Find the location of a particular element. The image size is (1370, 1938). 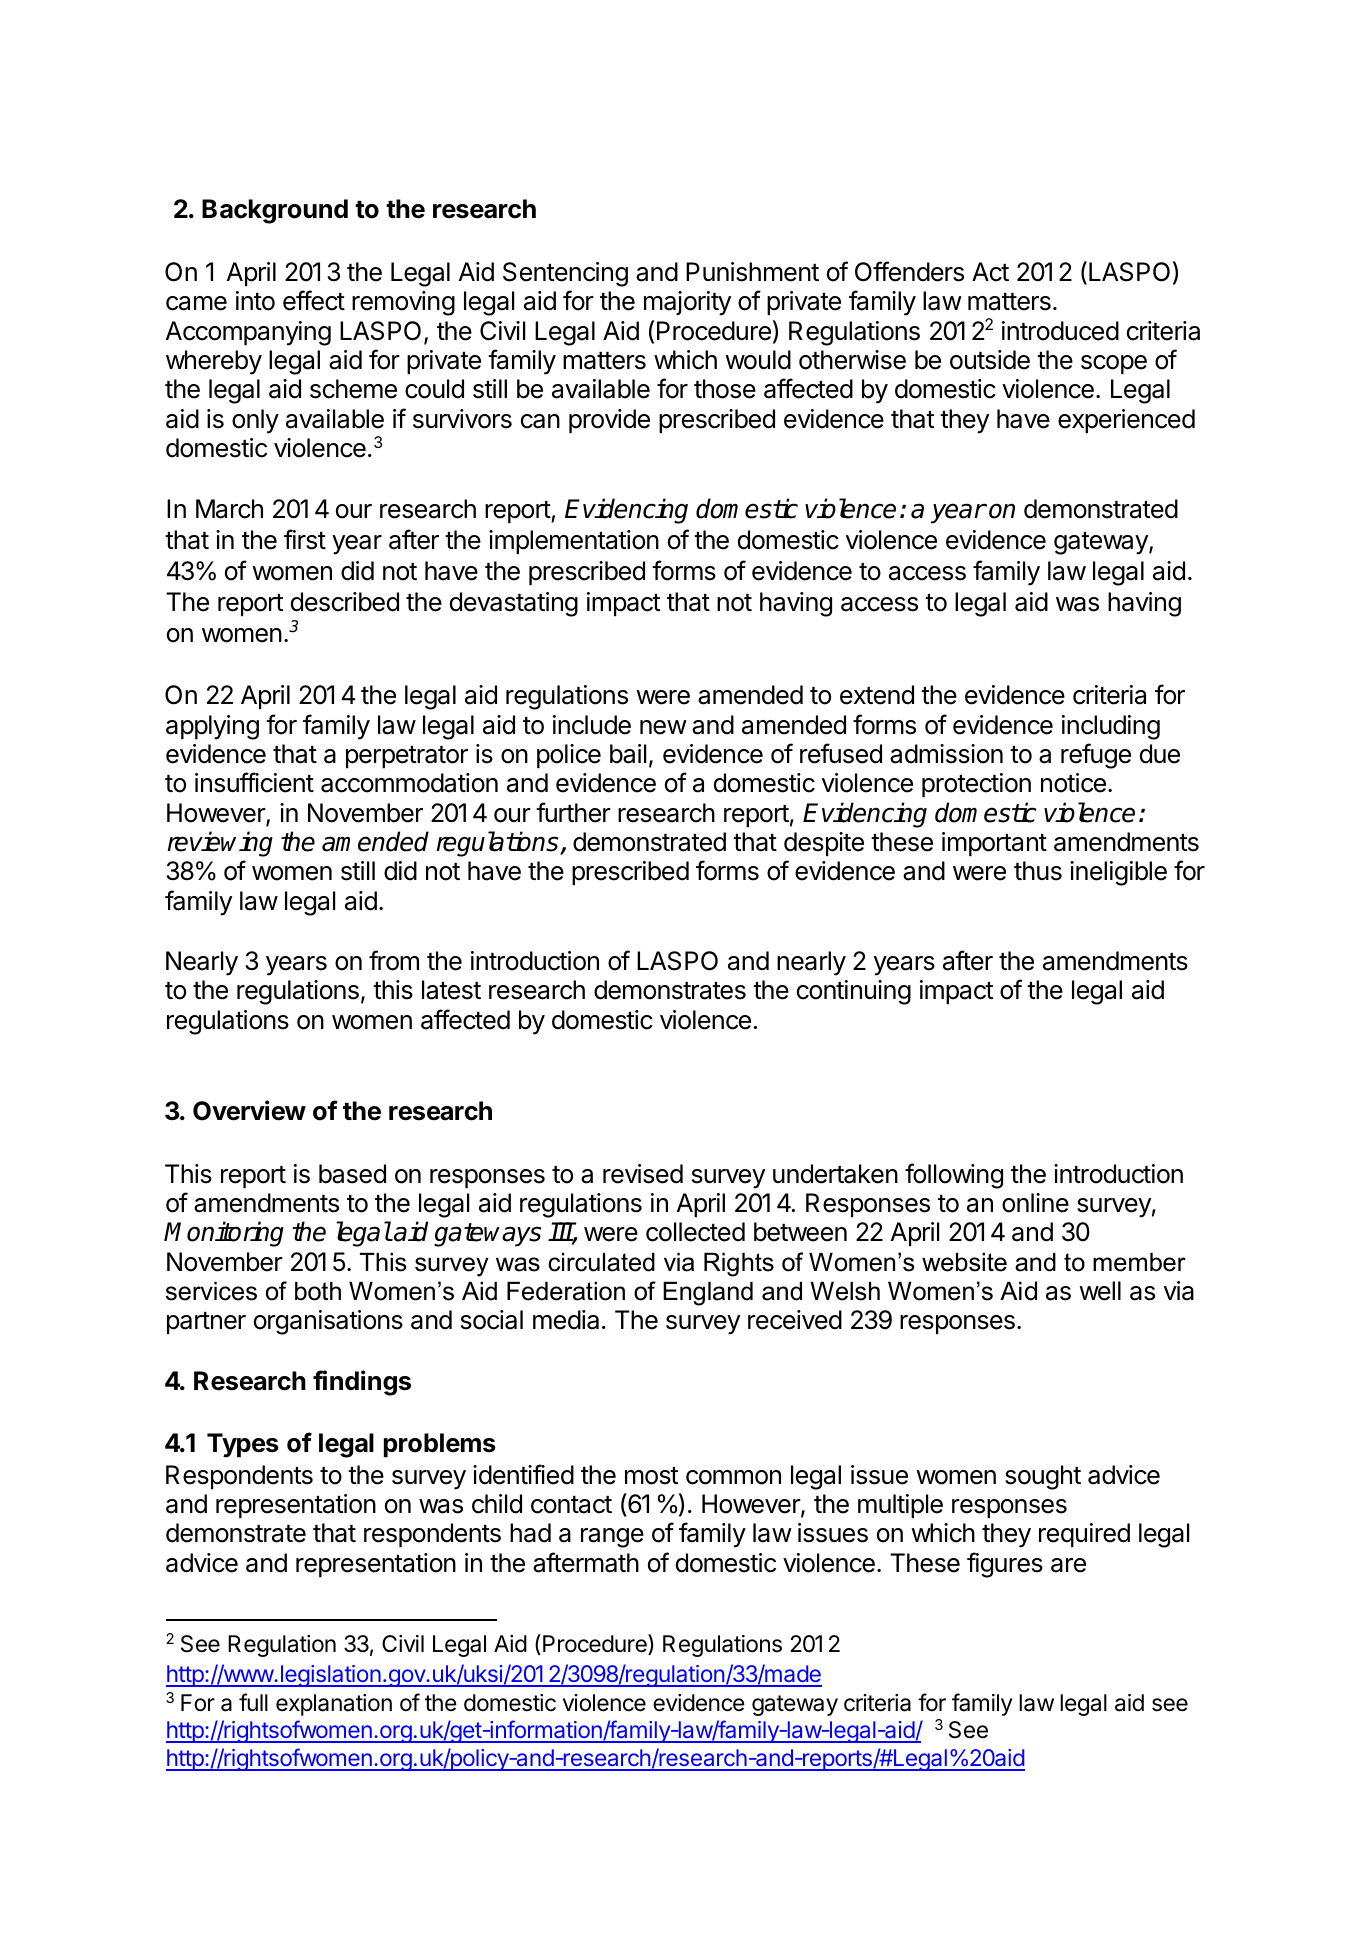

are is located at coordinates (1068, 1565).
